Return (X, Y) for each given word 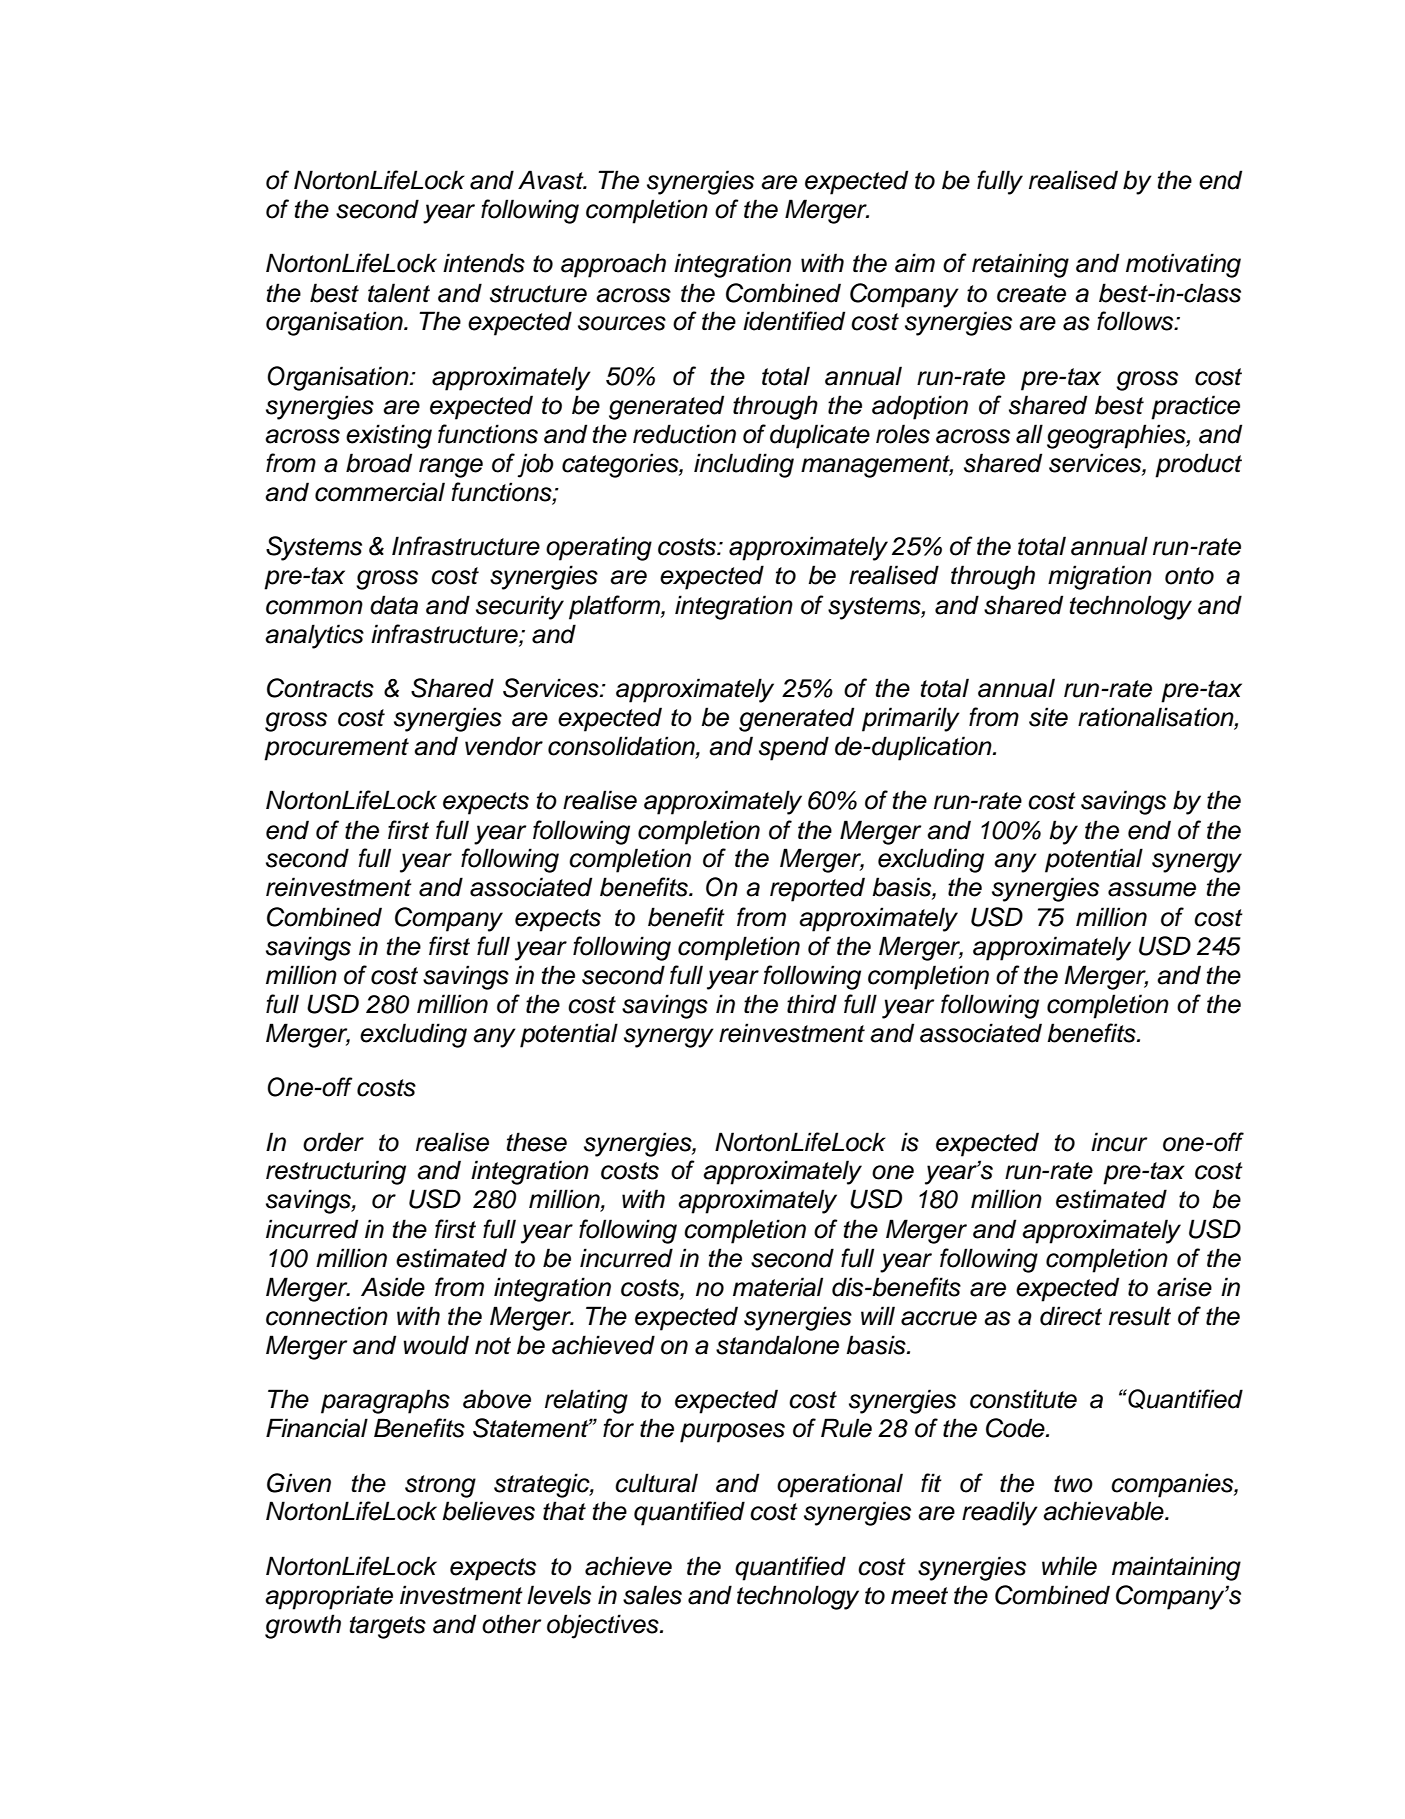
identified (794, 321)
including (744, 465)
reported (817, 889)
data (394, 605)
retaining (1020, 265)
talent (399, 293)
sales (652, 1595)
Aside (393, 1287)
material (778, 1287)
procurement (336, 749)
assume (1152, 889)
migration (1100, 577)
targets (388, 1627)
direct (1071, 1316)
